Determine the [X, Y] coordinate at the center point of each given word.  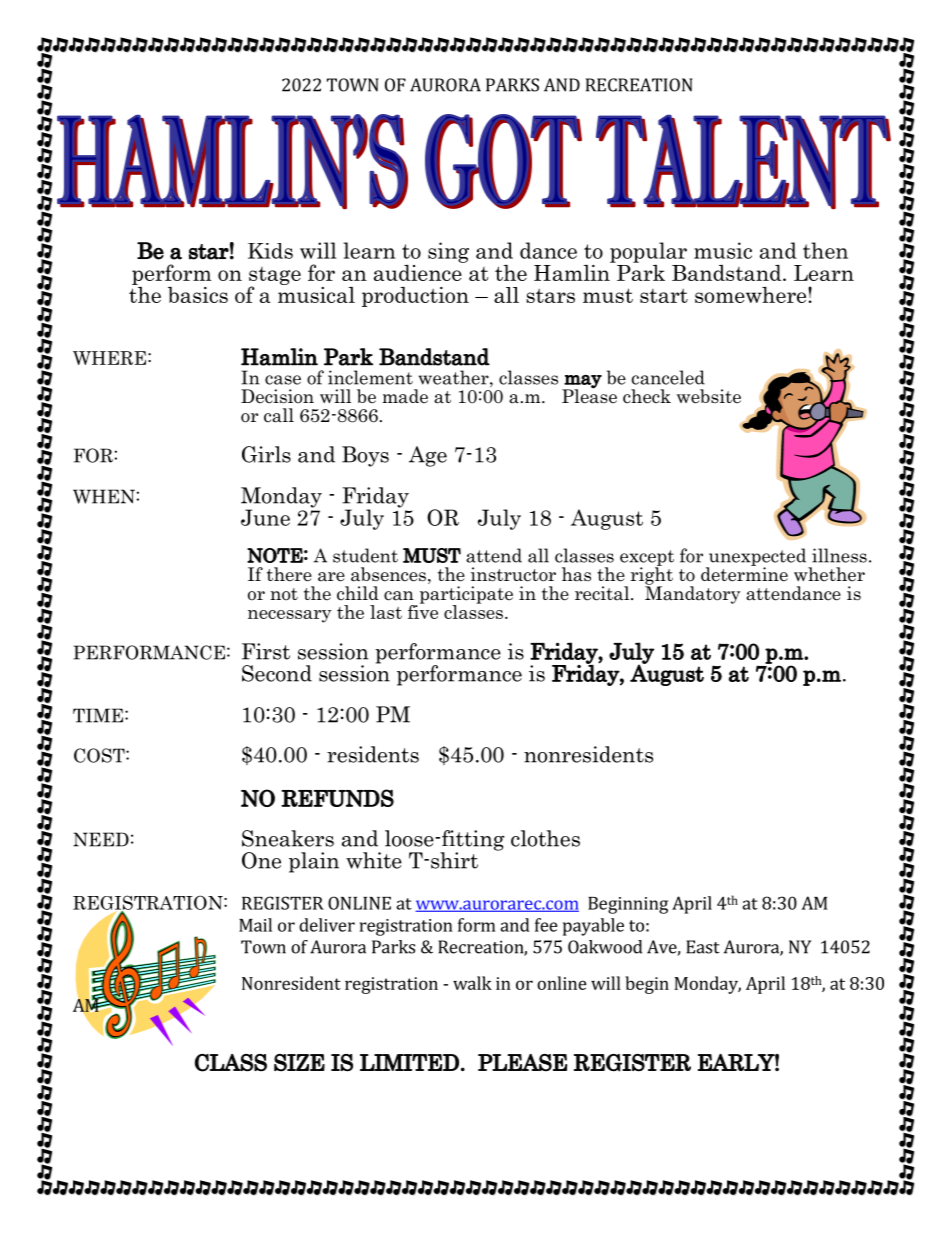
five [423, 611]
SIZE [299, 1063]
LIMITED [409, 1062]
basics [198, 295]
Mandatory [692, 594]
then [825, 250]
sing [448, 252]
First [266, 651]
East [703, 947]
